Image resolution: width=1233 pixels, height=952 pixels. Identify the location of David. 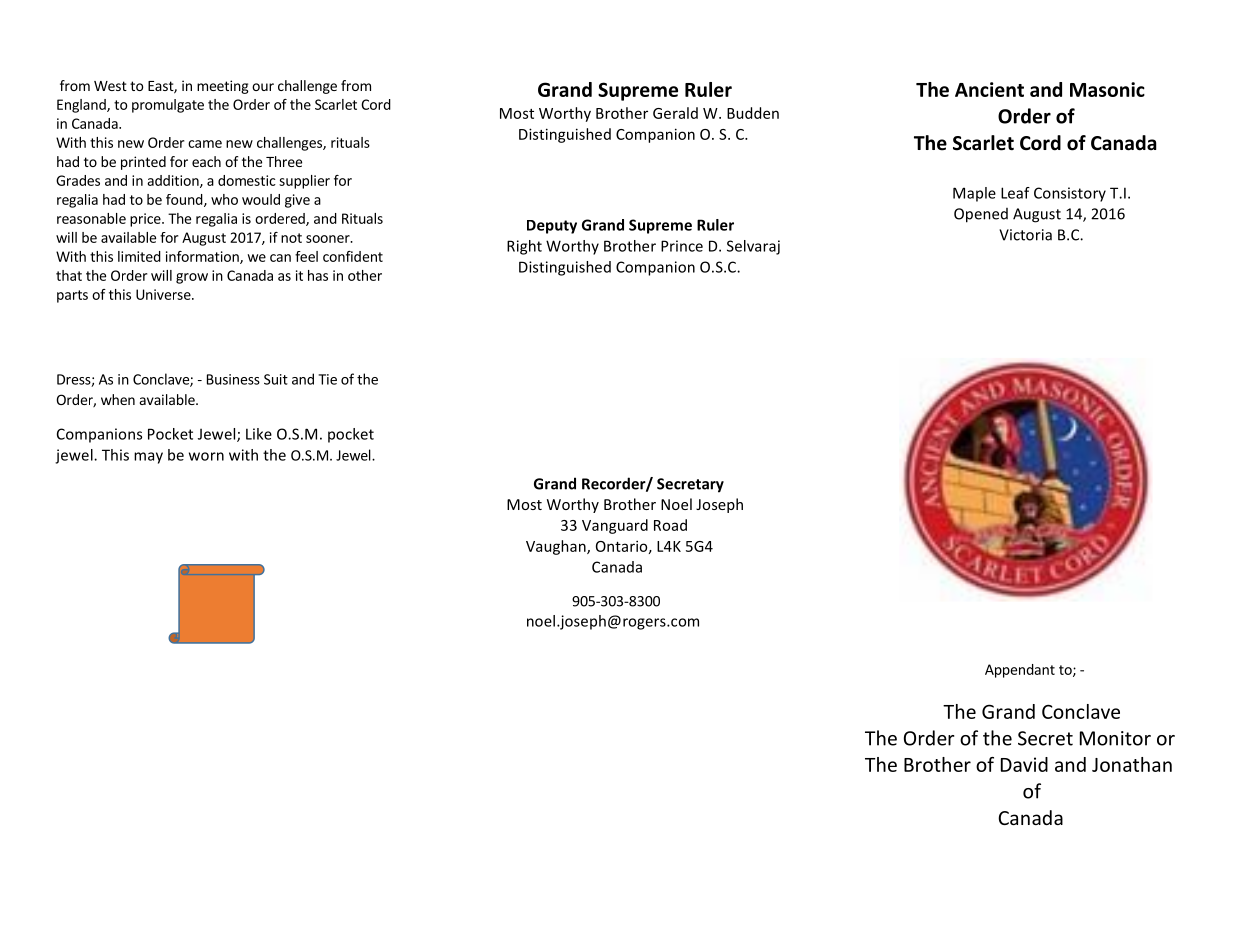
(1024, 764).
